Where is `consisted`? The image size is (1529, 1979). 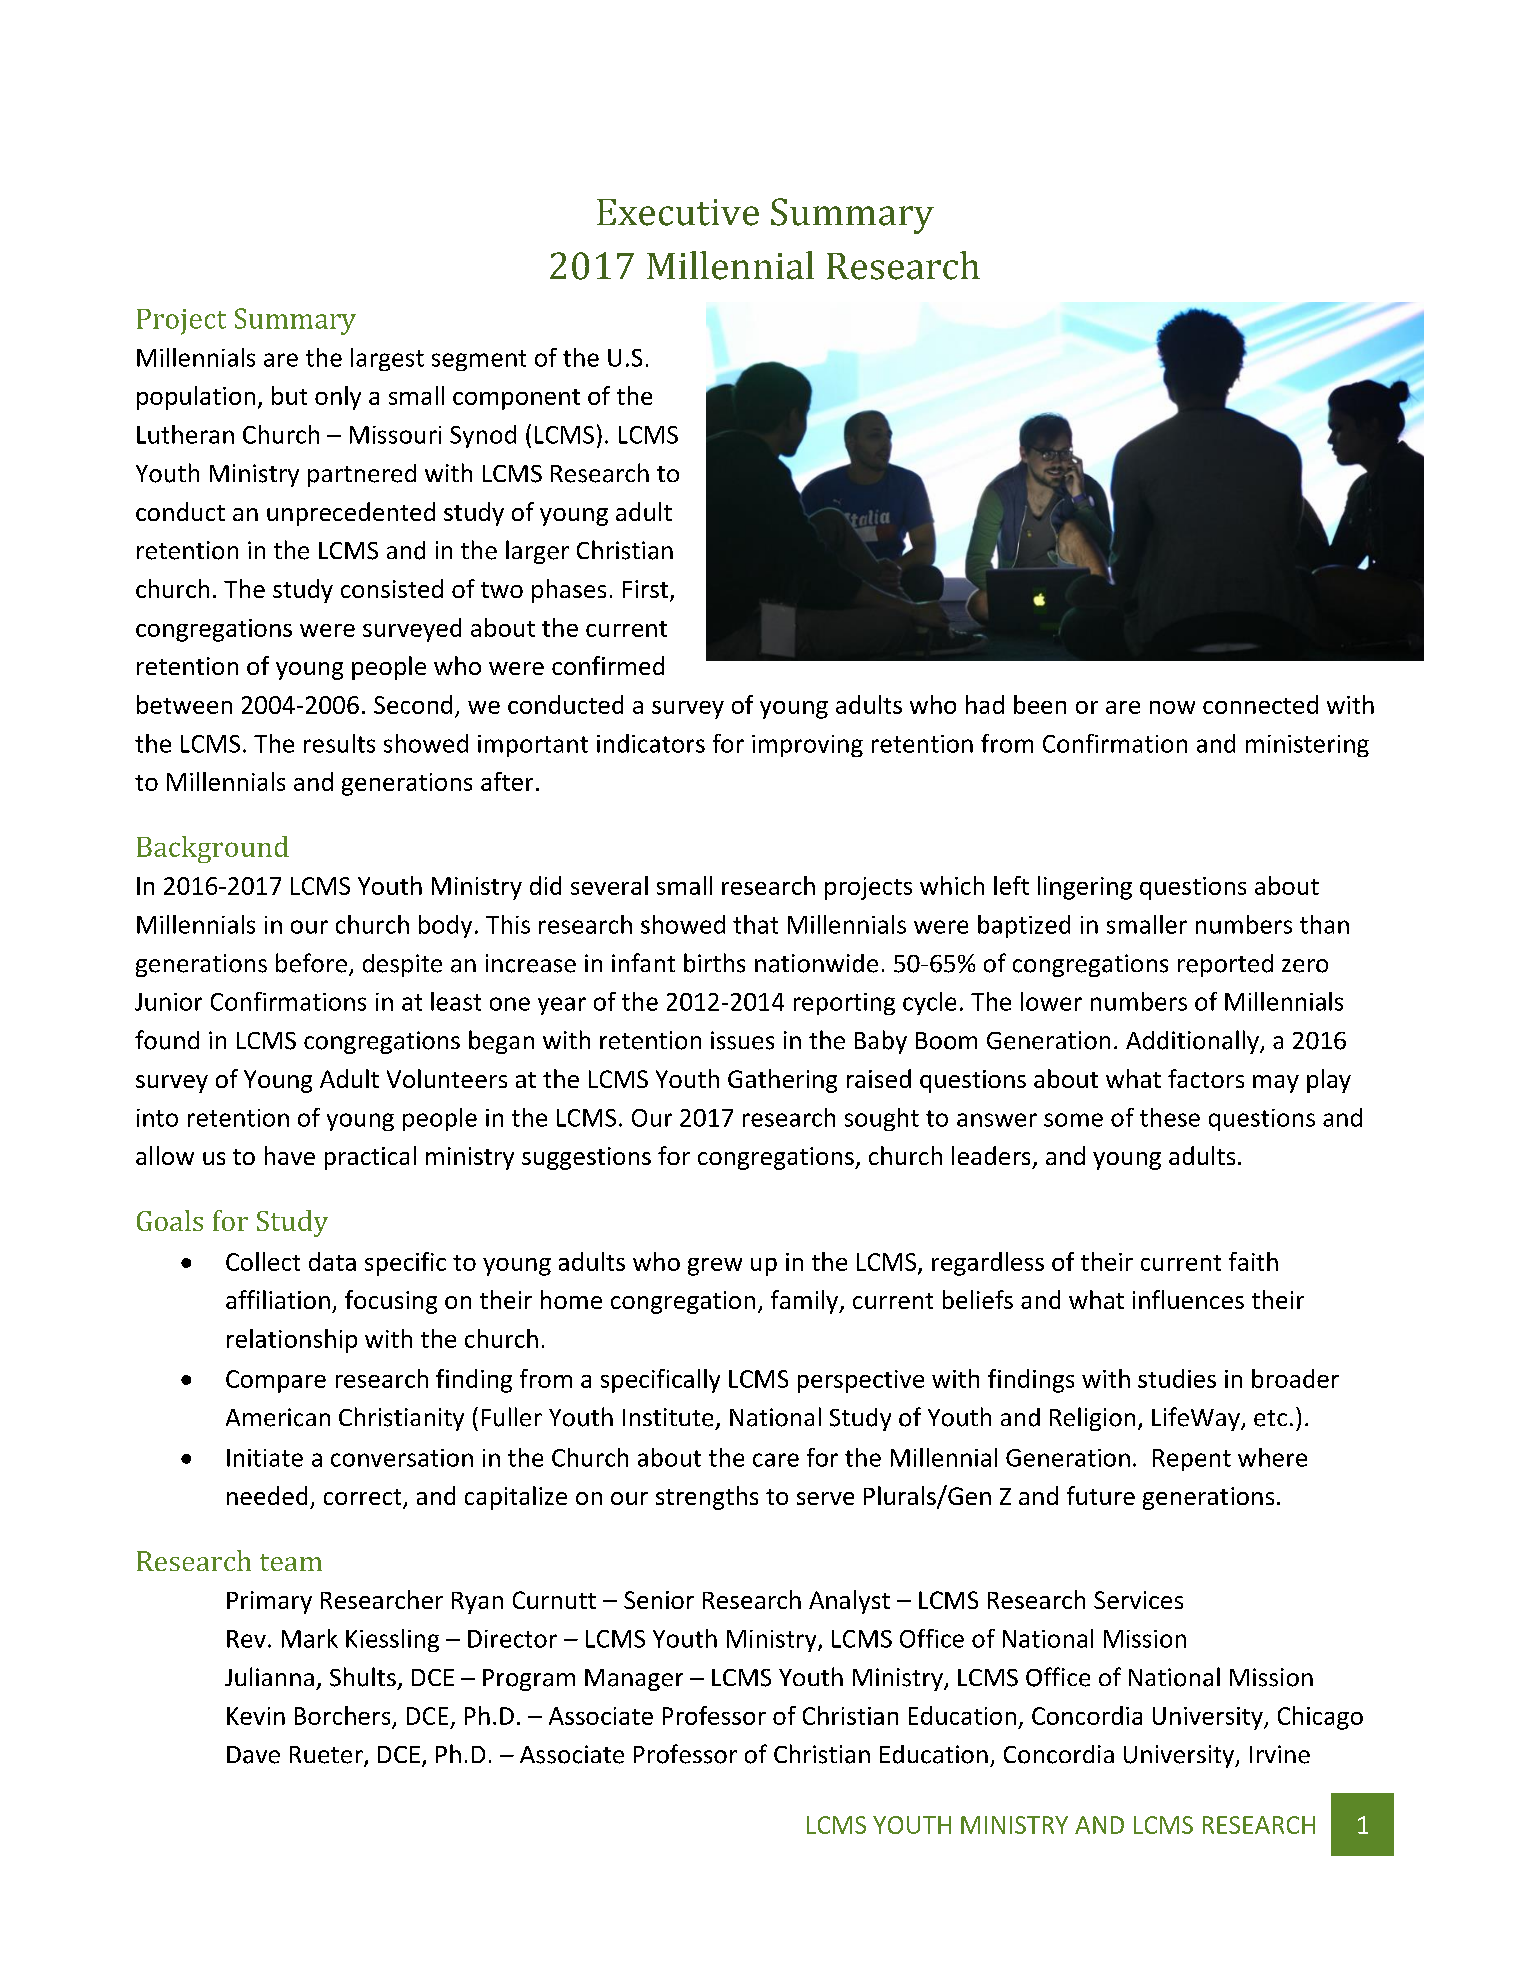
consisted is located at coordinates (392, 588).
